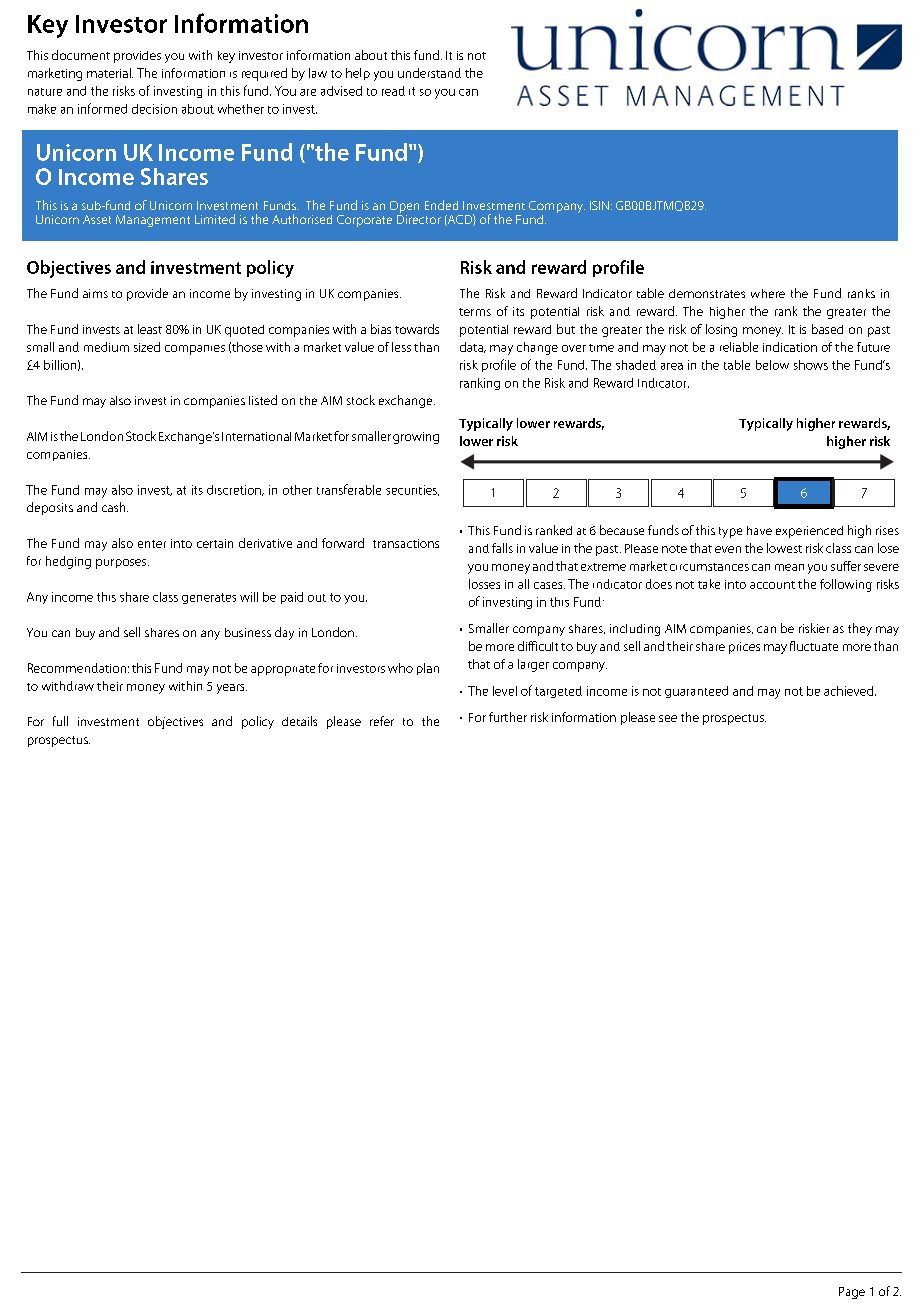 The width and height of the image is (924, 1308). Describe the element at coordinates (852, 1293) in the image. I see `Page` at that location.
